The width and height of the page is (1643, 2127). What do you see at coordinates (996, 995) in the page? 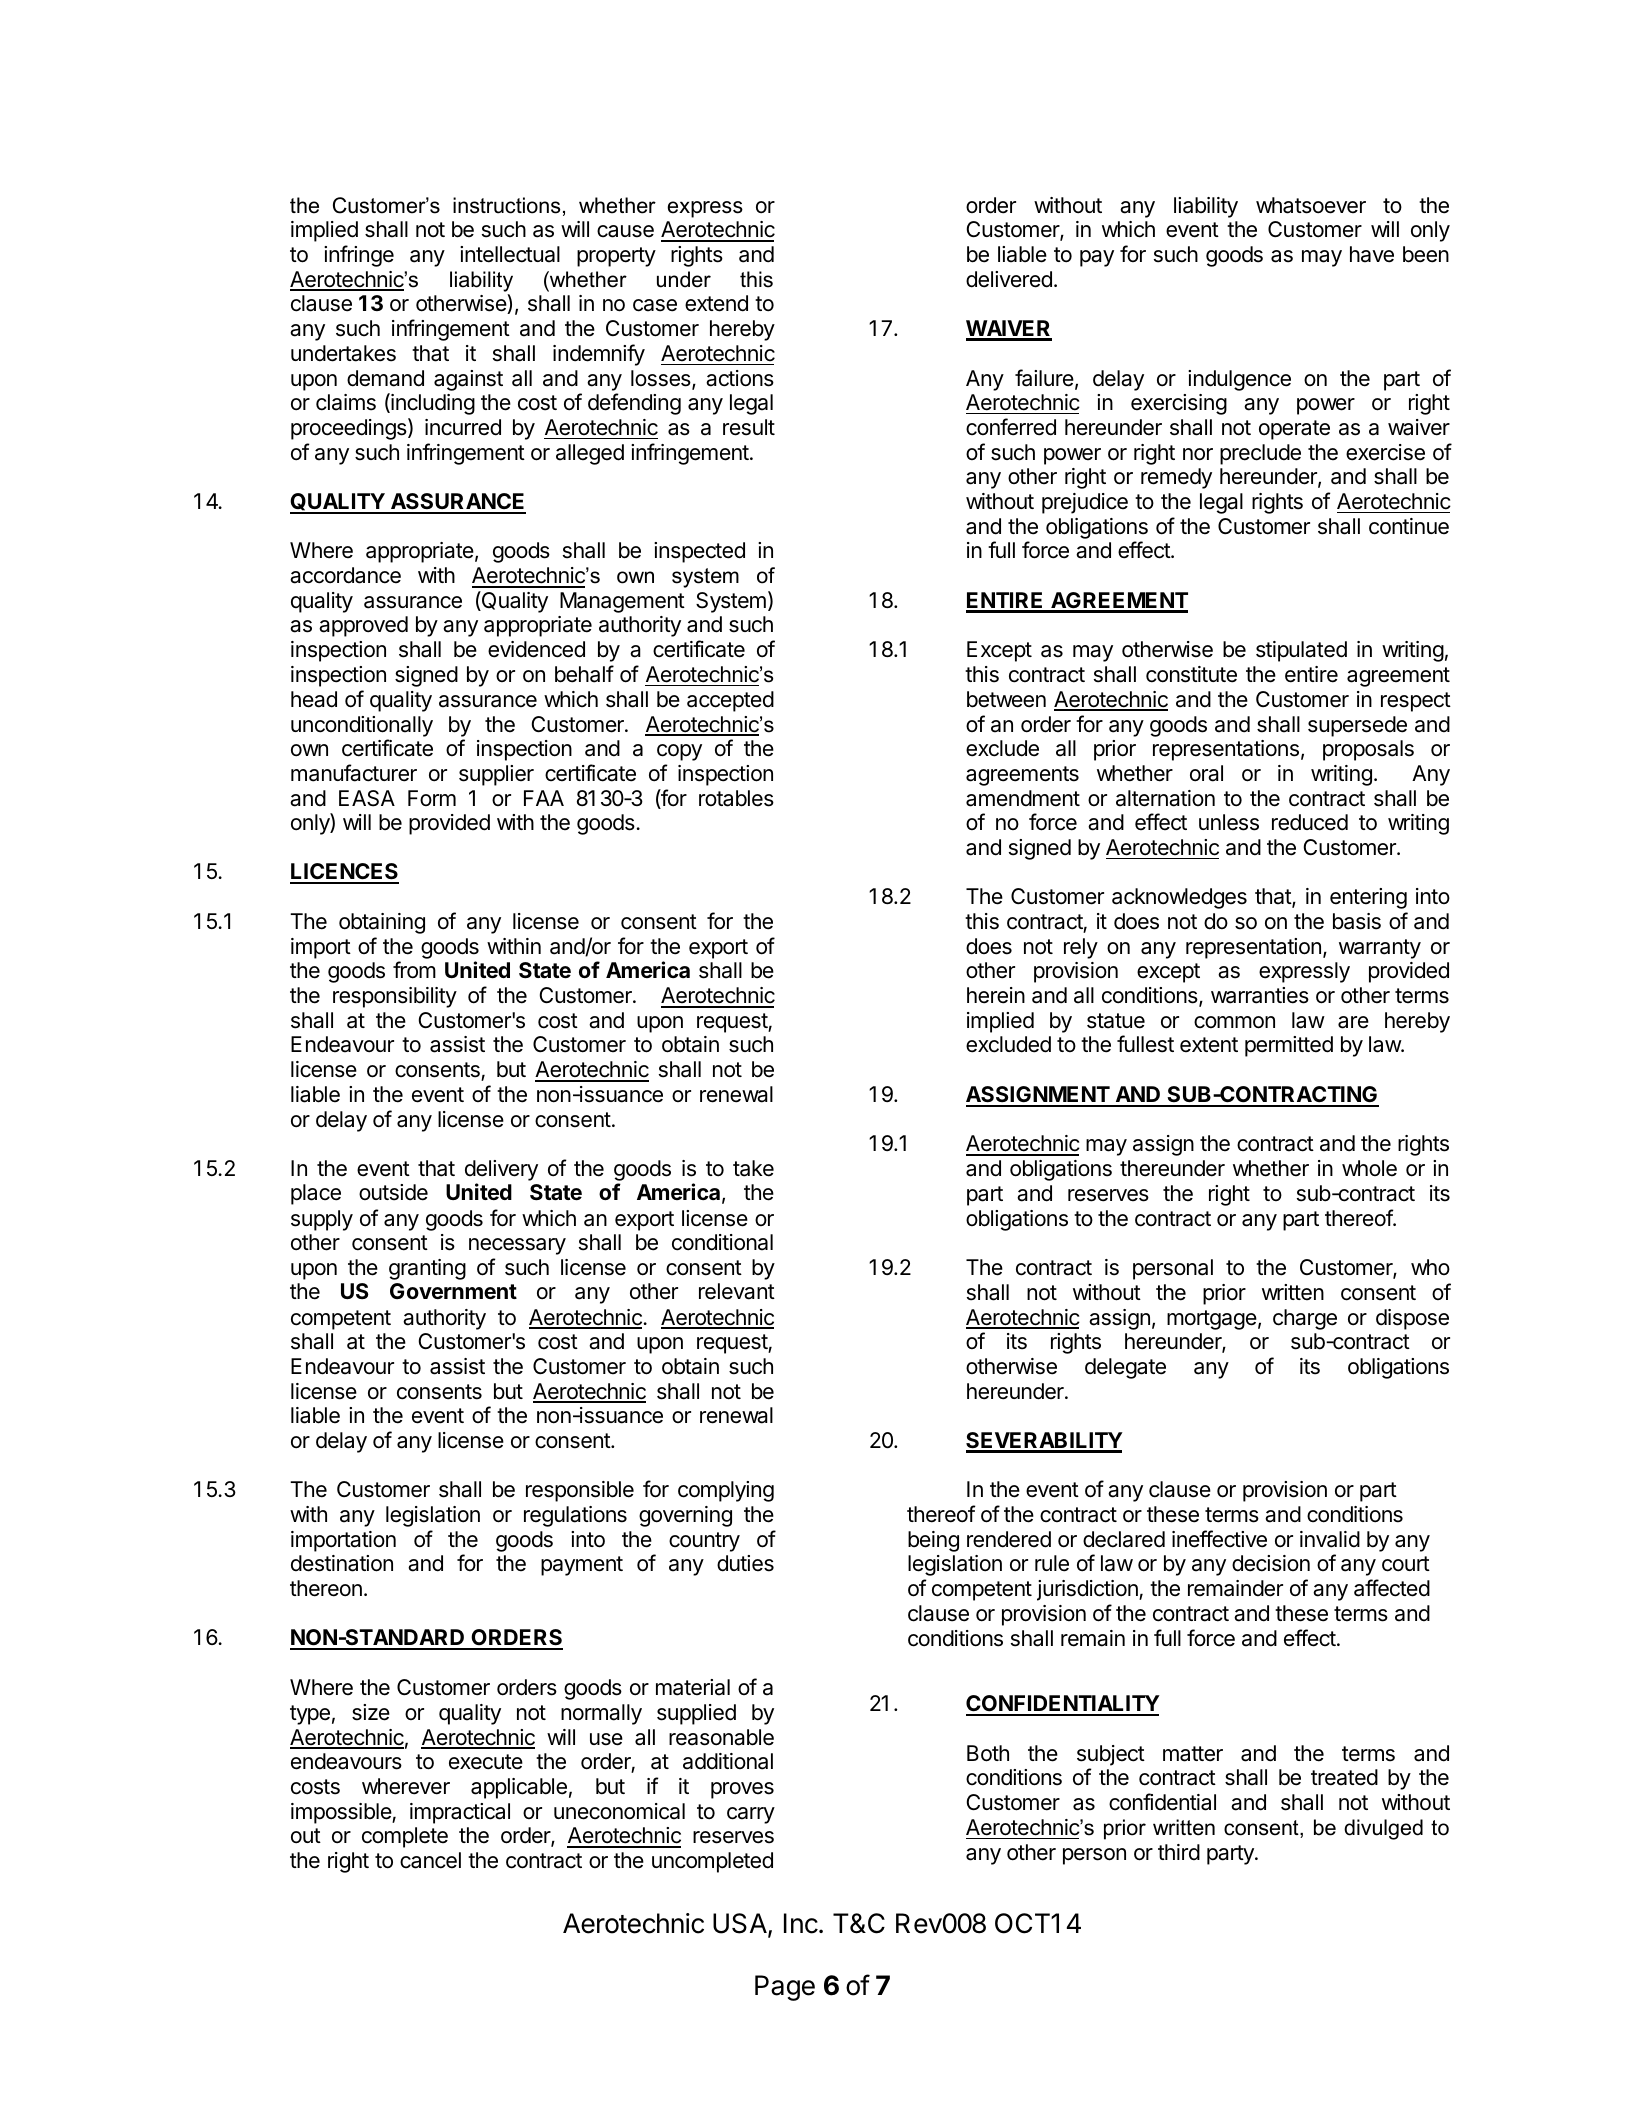
I see `herein` at bounding box center [996, 995].
